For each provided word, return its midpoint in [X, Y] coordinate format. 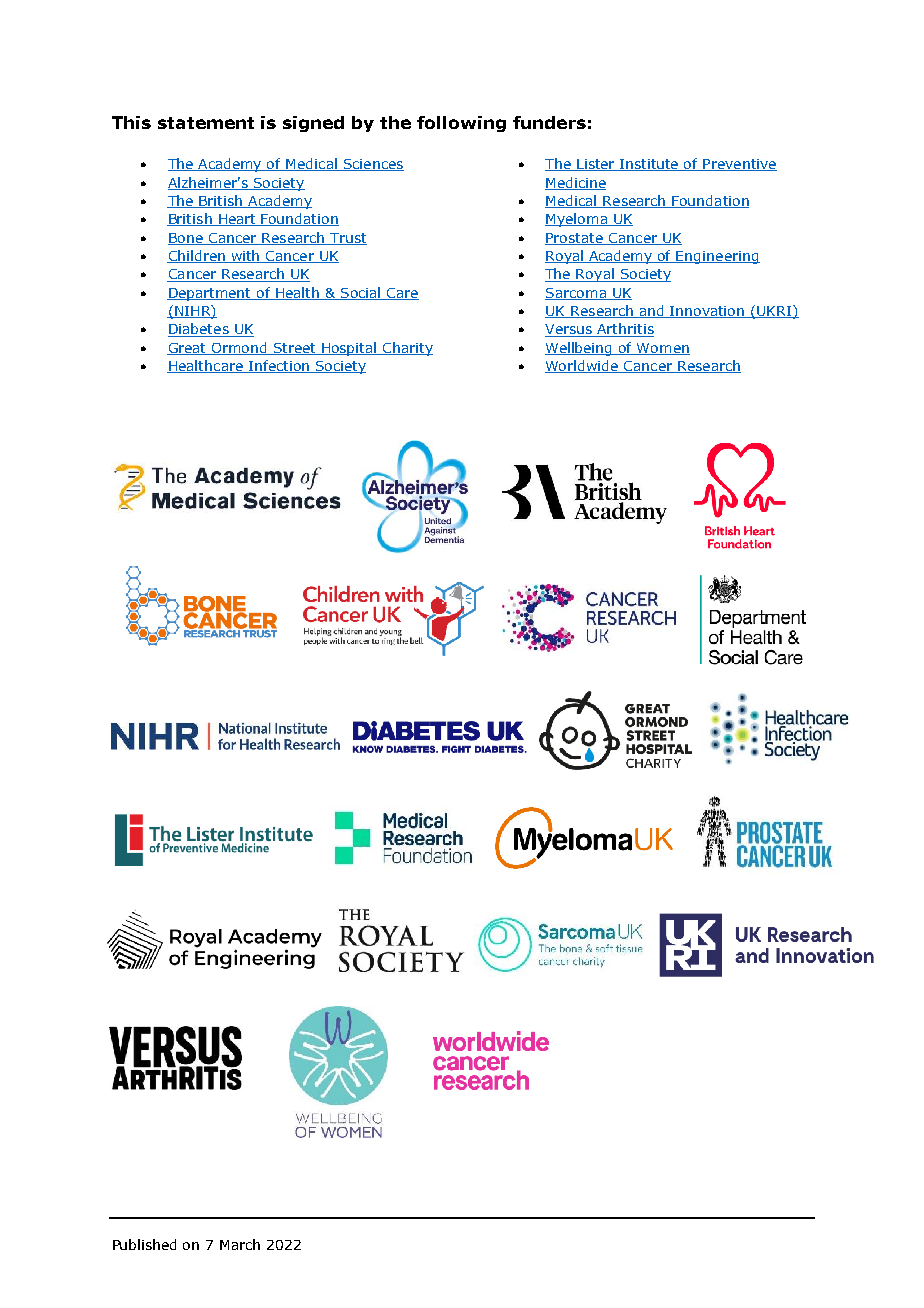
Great [188, 349]
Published [144, 1244]
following [461, 124]
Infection [278, 366]
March [240, 1244]
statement [206, 123]
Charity [407, 349]
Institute [649, 165]
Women [662, 349]
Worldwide [582, 366]
